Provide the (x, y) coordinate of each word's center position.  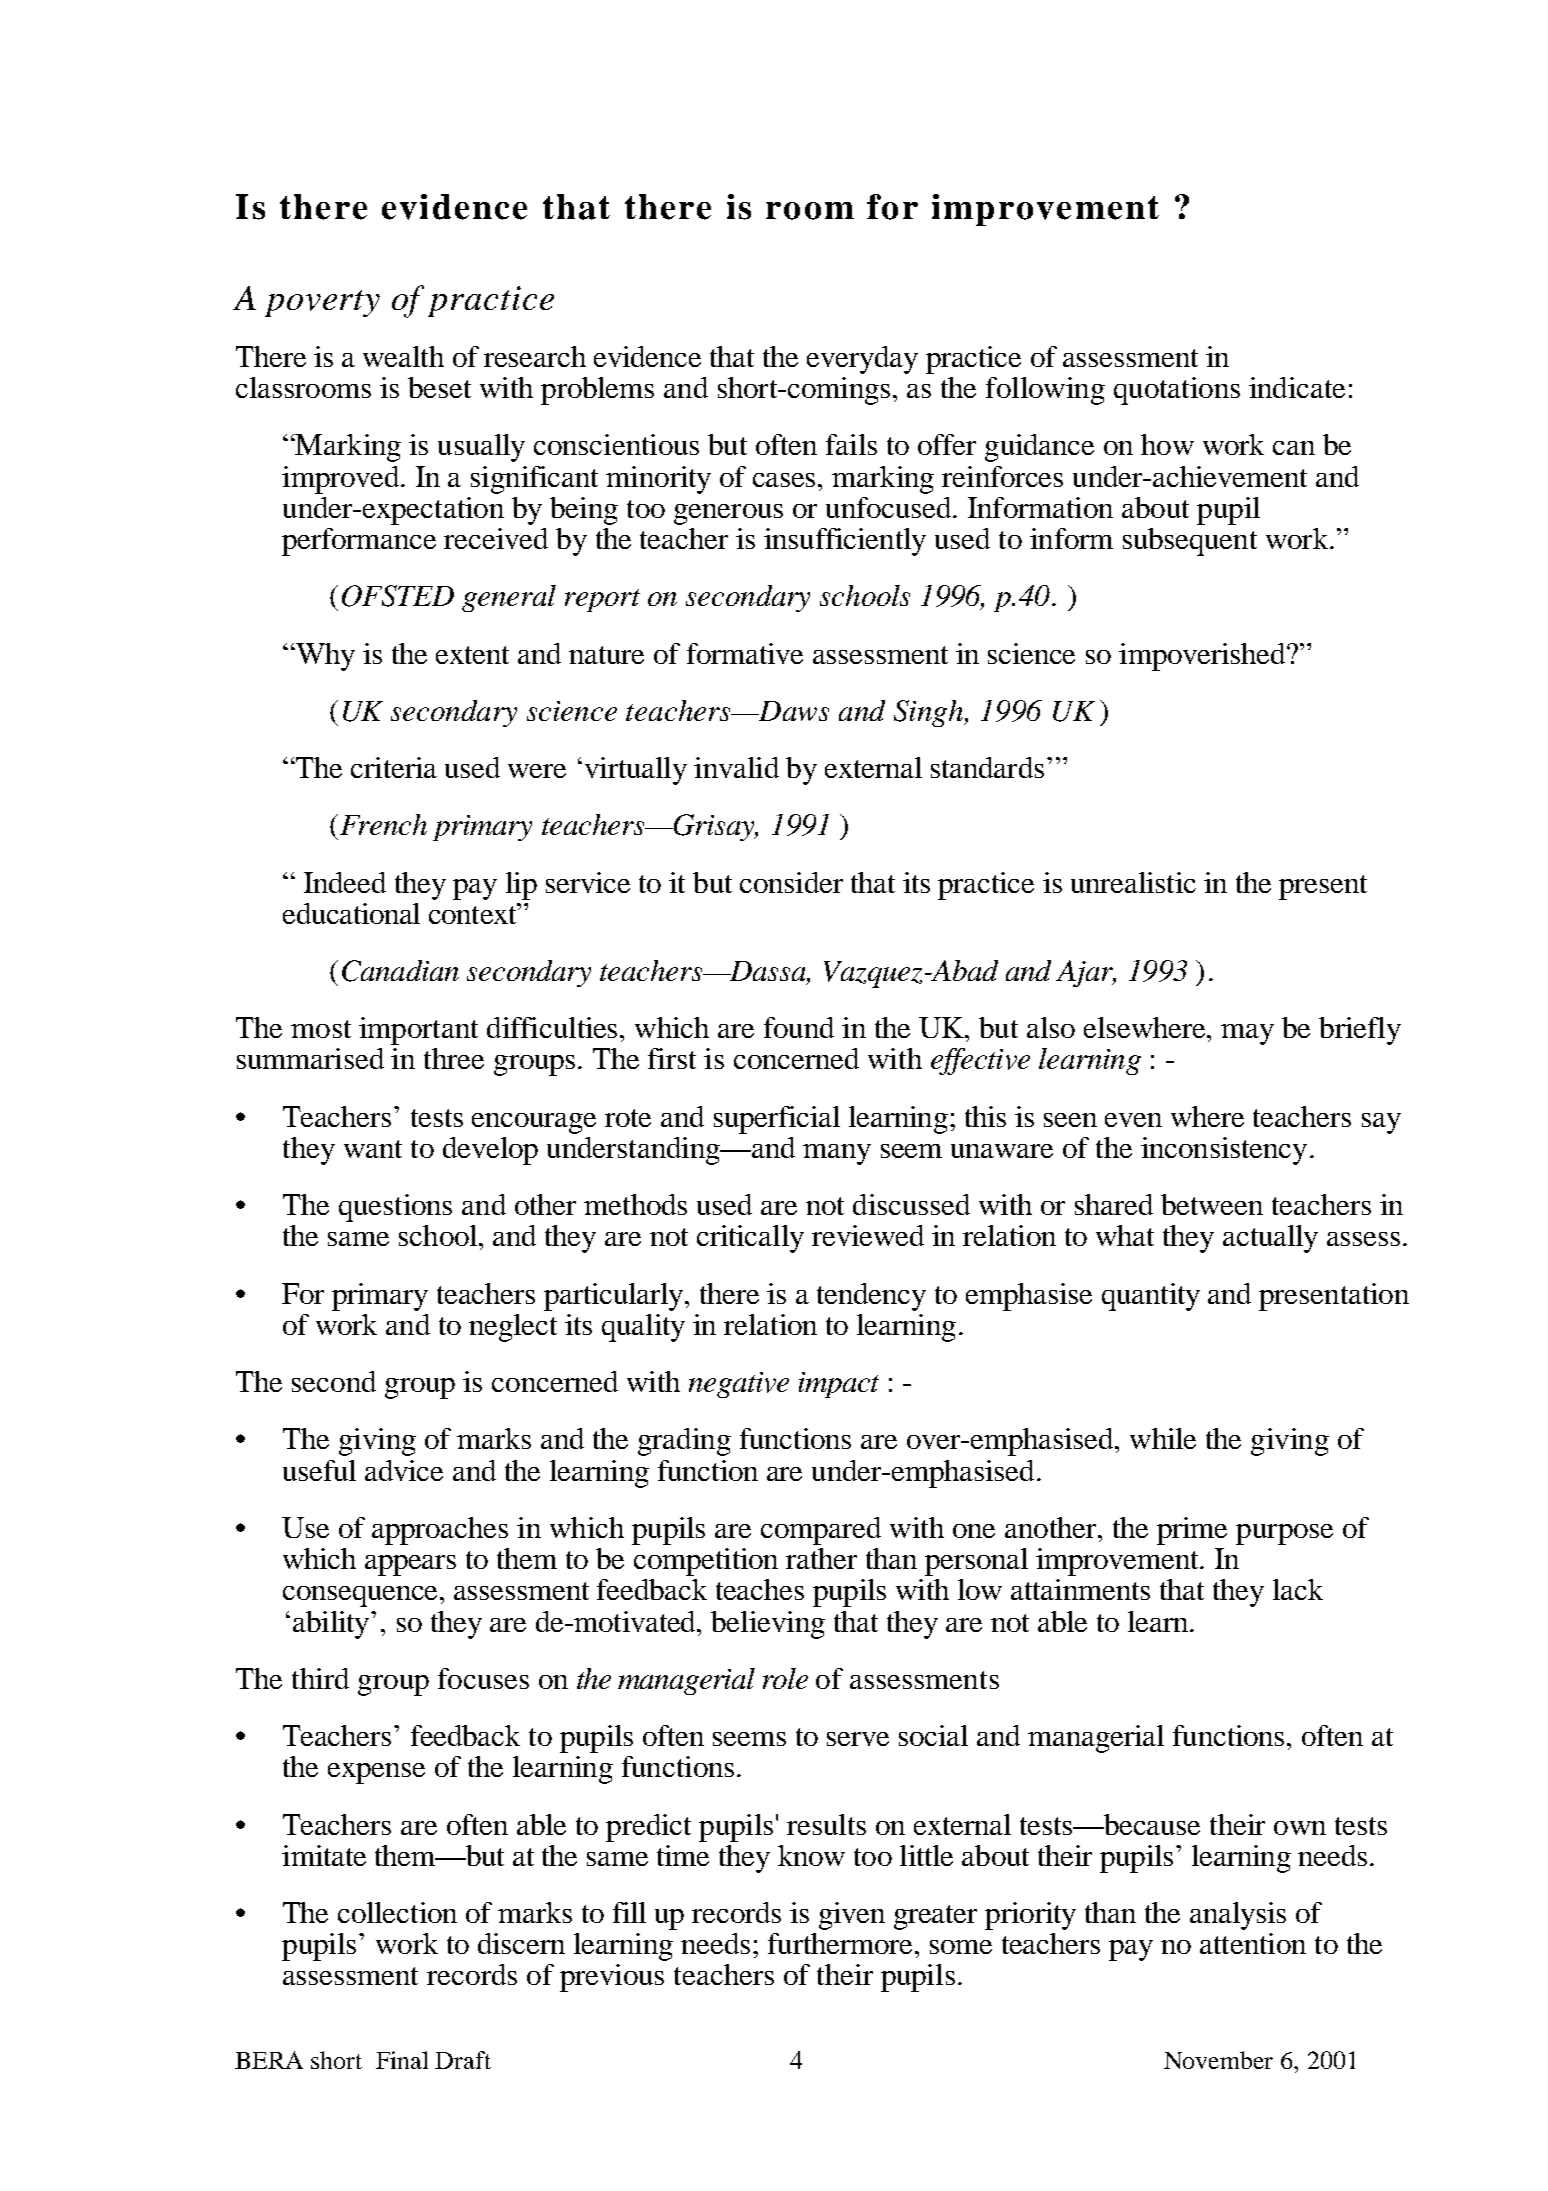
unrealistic (1133, 882)
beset (439, 387)
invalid (736, 767)
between (1212, 1204)
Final (402, 2060)
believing (768, 1625)
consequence (362, 1596)
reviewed (868, 1235)
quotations (1177, 391)
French (382, 824)
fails (851, 444)
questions (395, 1208)
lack (1298, 1589)
